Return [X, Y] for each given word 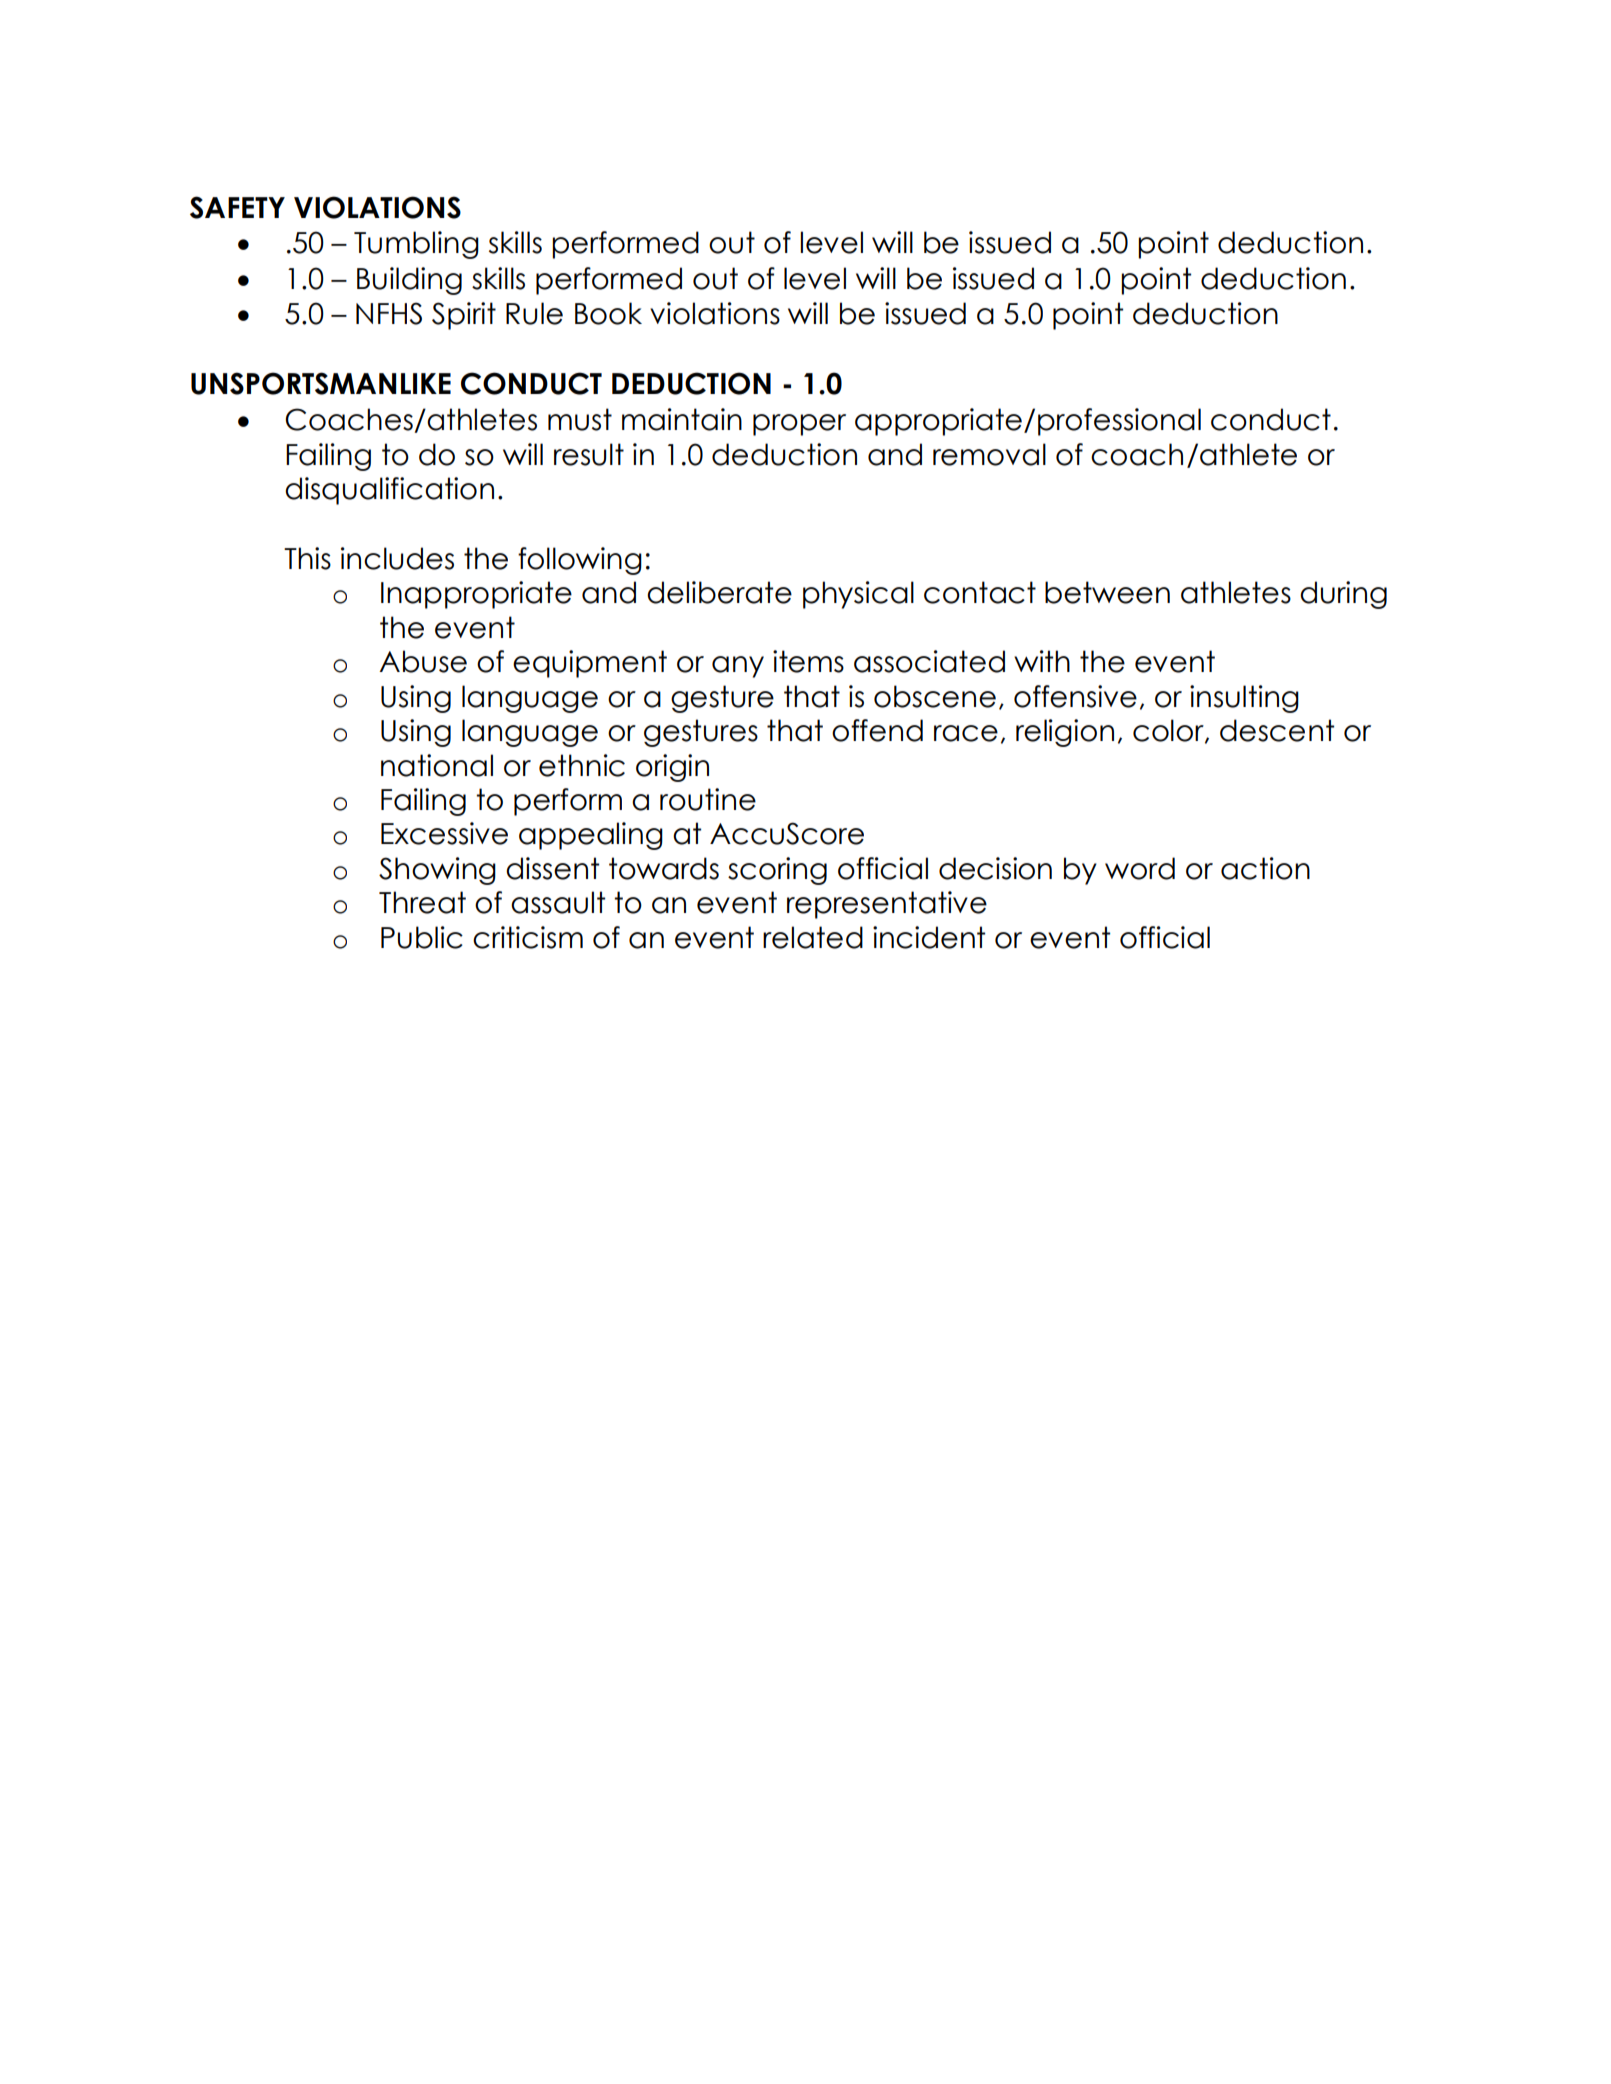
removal [989, 454]
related [813, 937]
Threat [422, 902]
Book [608, 313]
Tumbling [416, 245]
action [1265, 868]
